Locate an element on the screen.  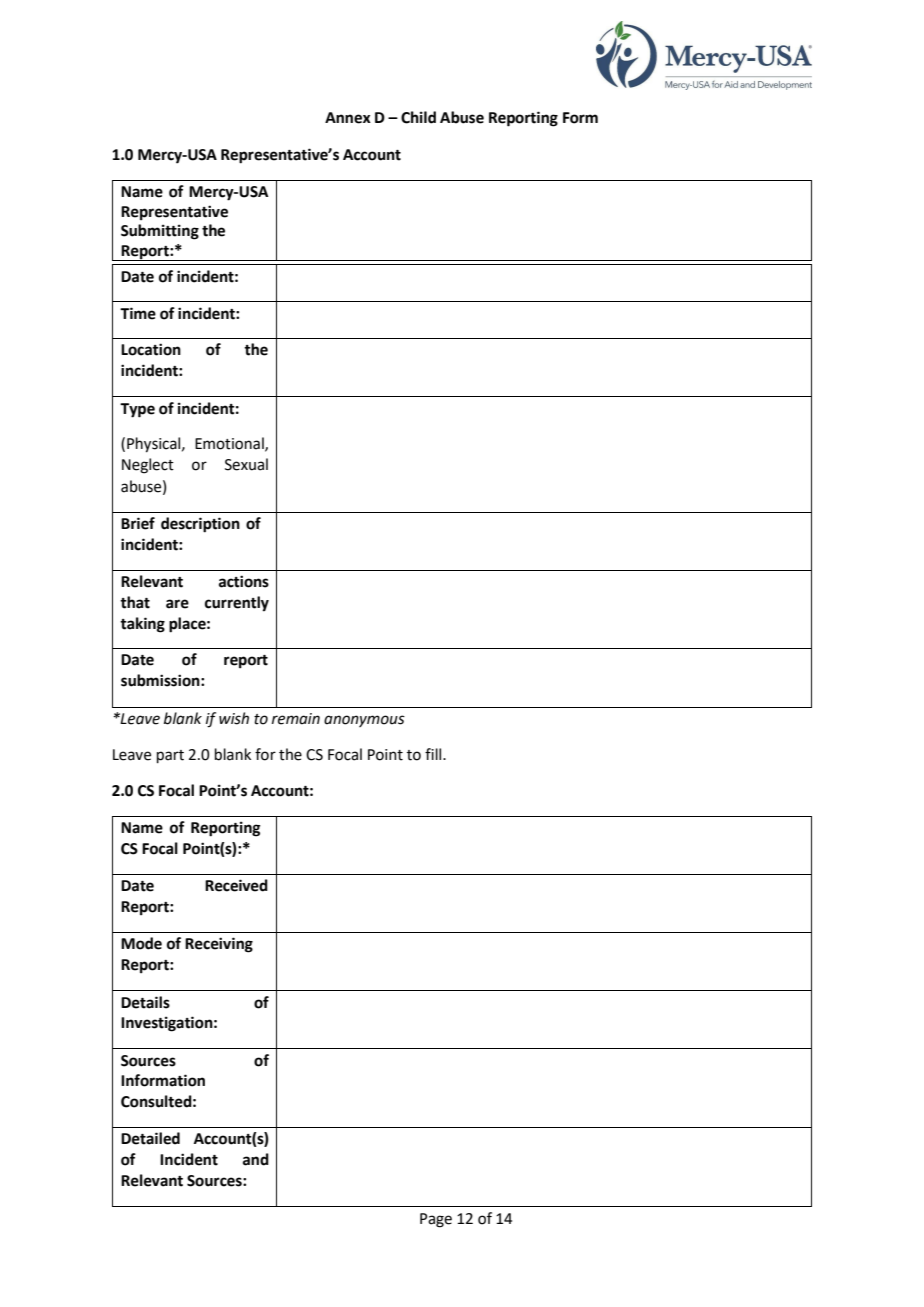
are is located at coordinates (177, 604).
